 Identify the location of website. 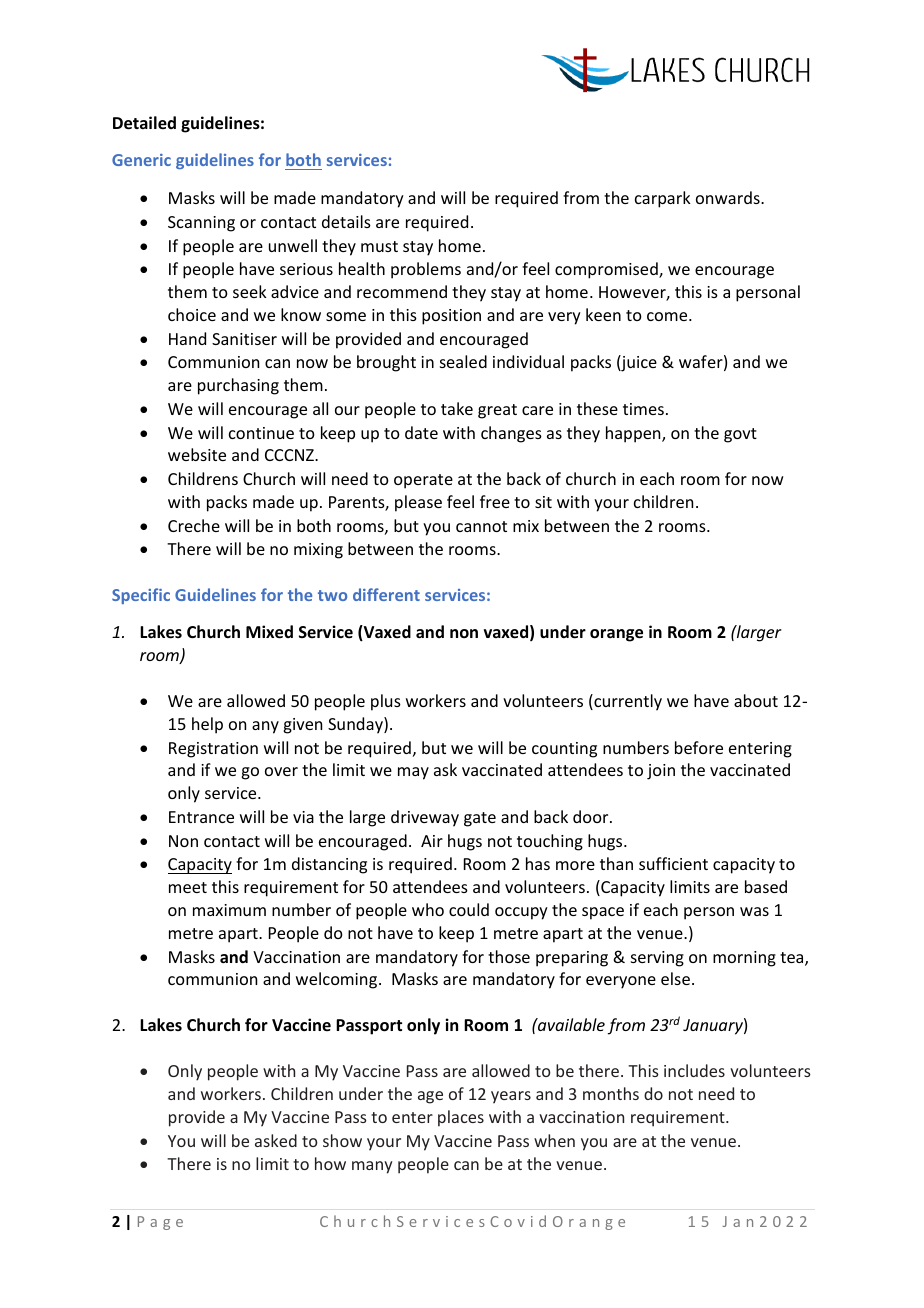
(197, 454).
